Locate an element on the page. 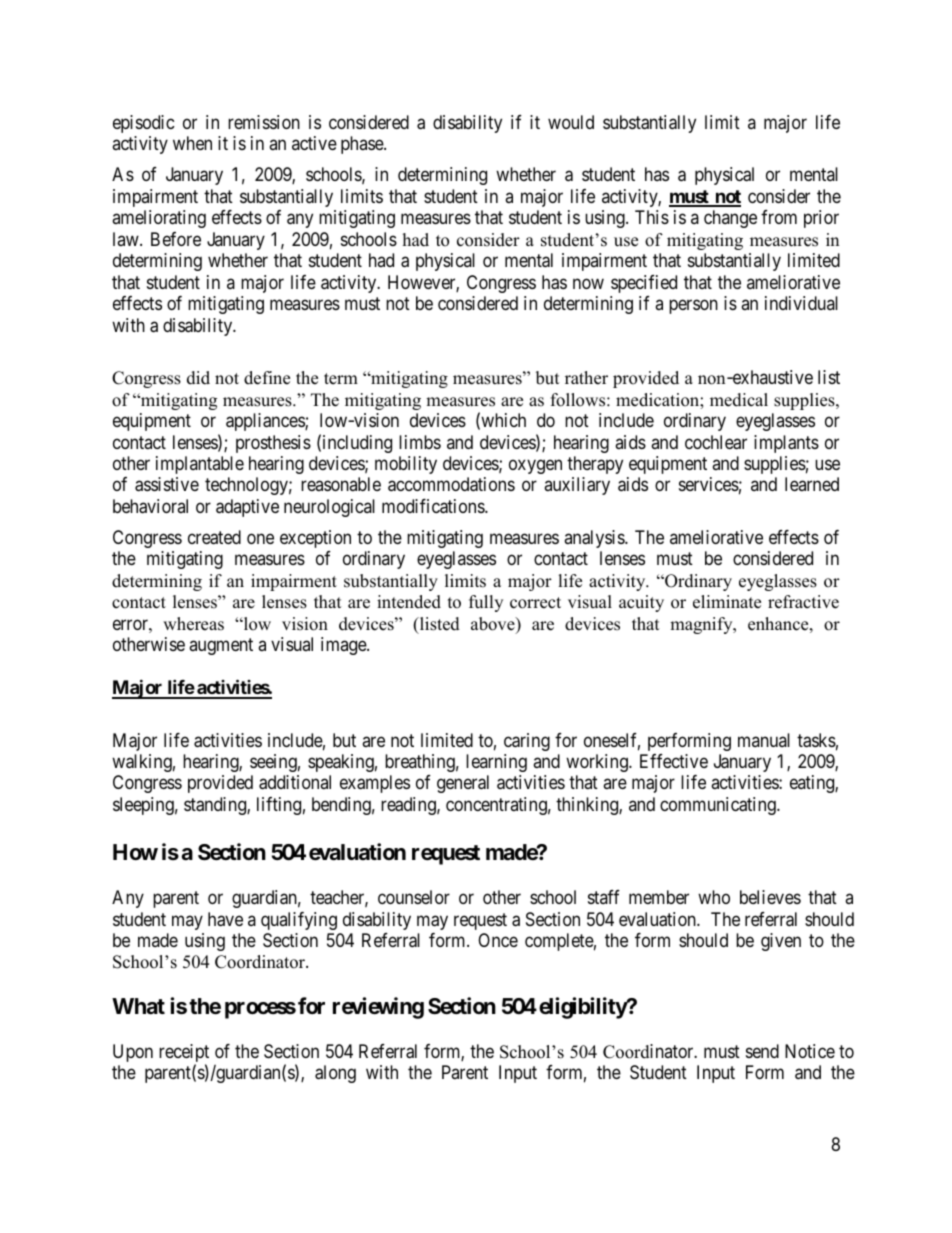 Image resolution: width=952 pixels, height=1233 pixels. along is located at coordinates (335, 1074).
